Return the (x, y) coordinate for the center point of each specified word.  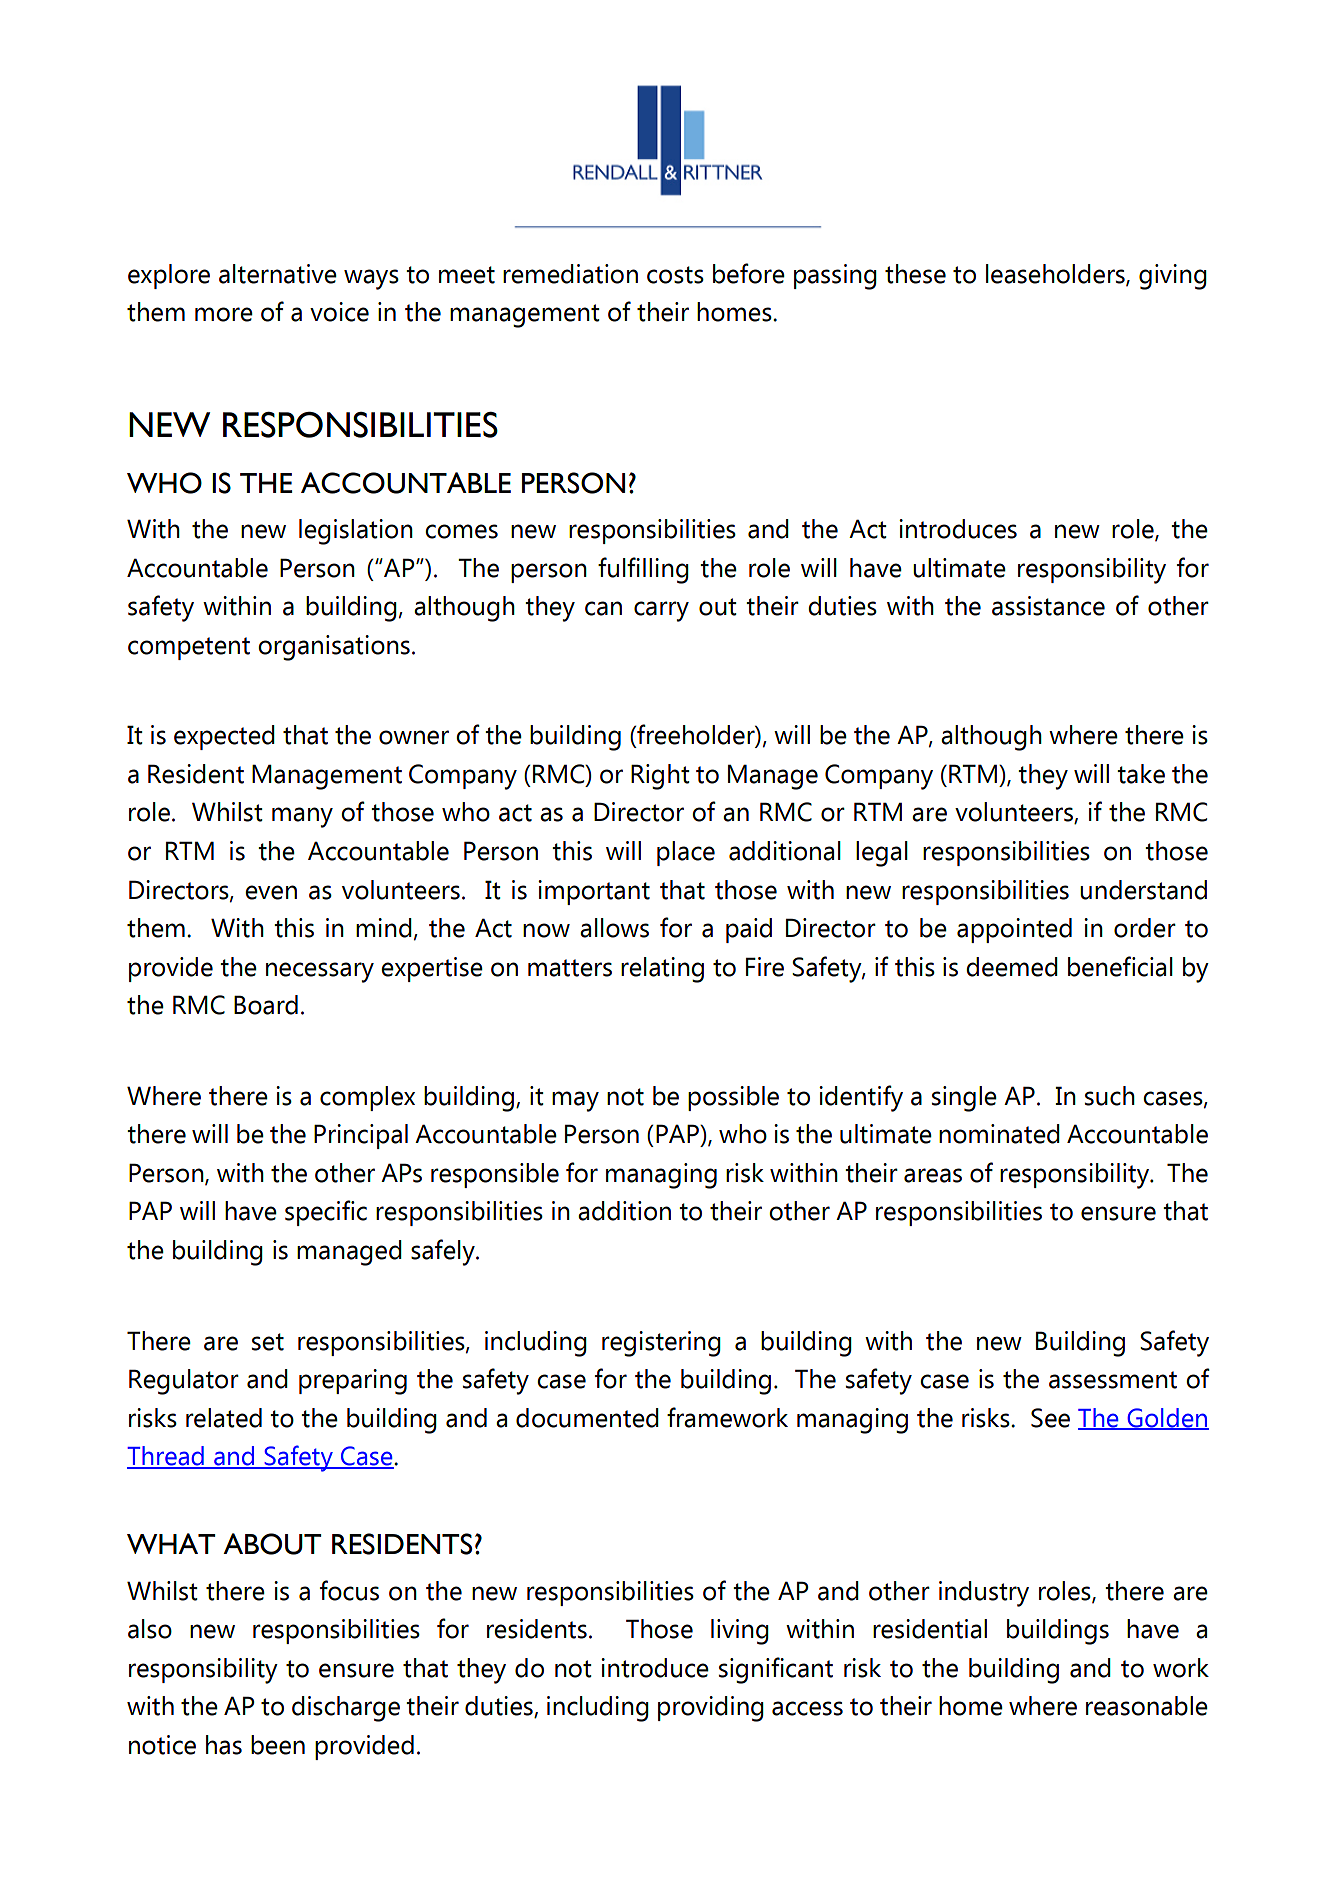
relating (662, 970)
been (278, 1745)
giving (1173, 277)
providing (711, 1709)
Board (266, 1005)
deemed (1012, 967)
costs (675, 275)
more (224, 314)
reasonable (1147, 1706)
